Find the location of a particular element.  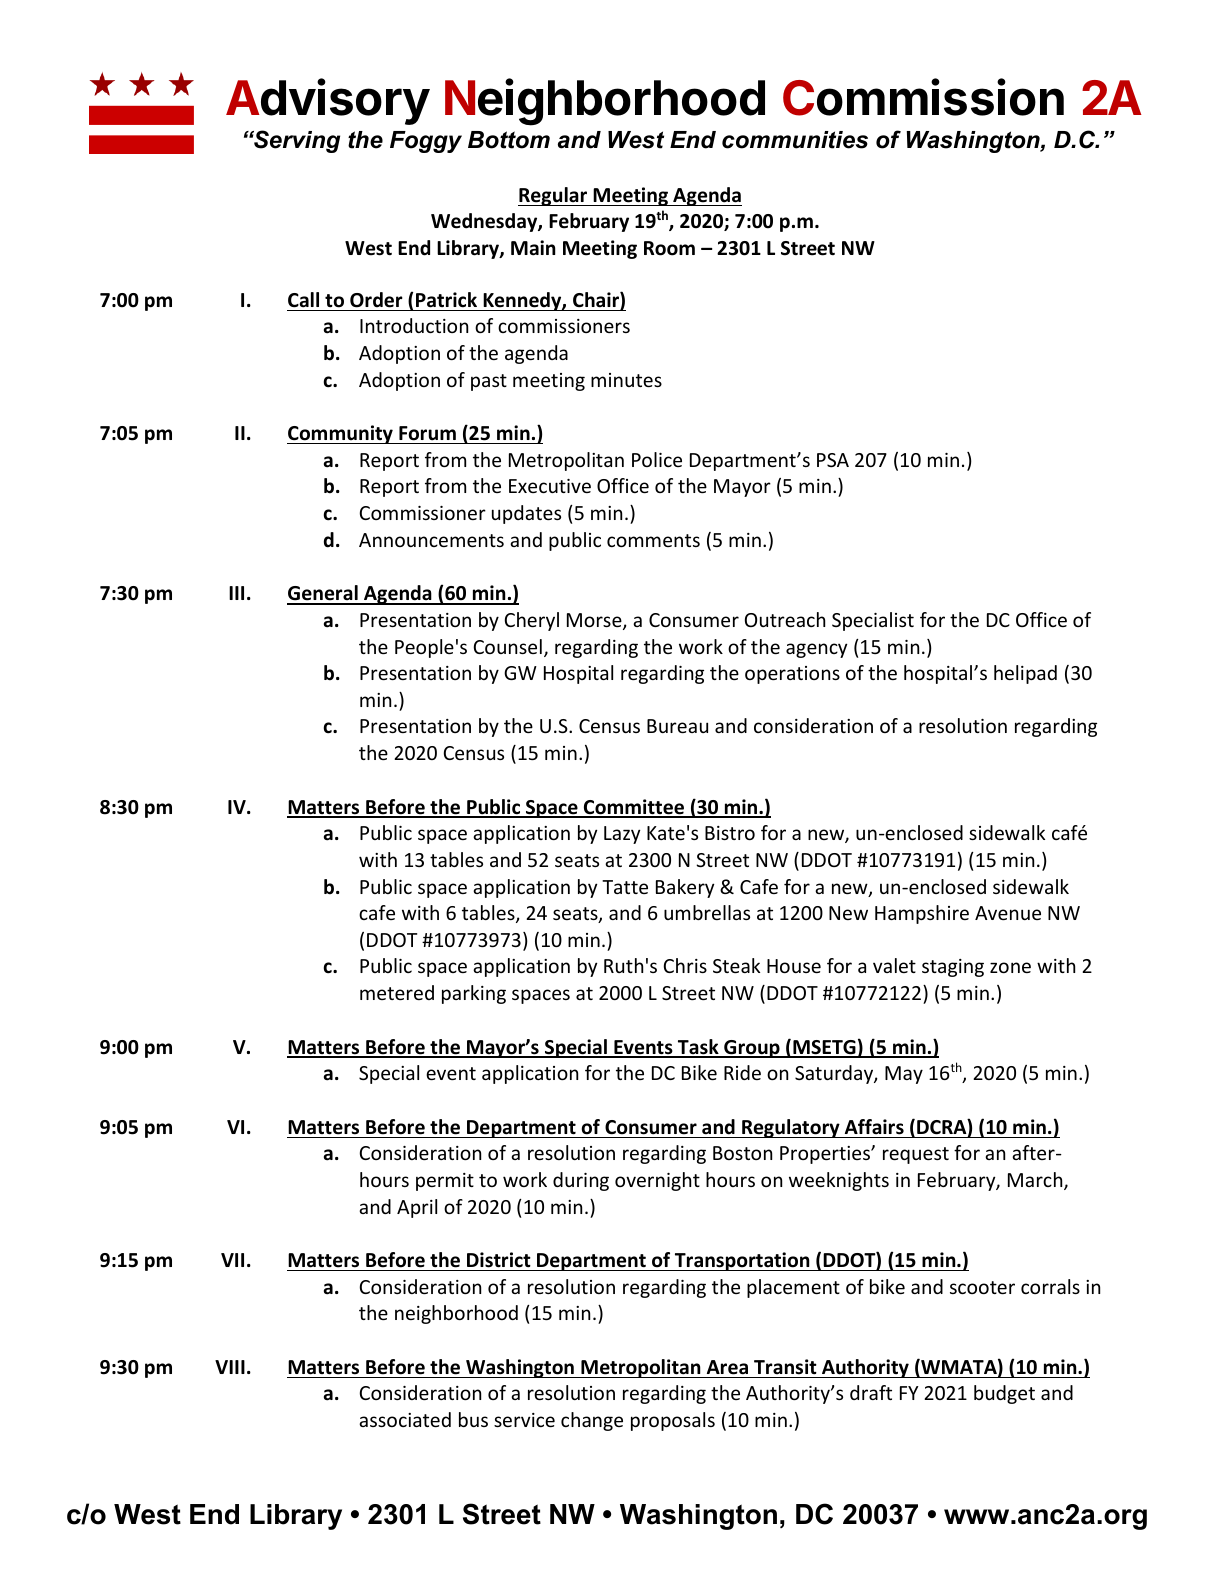

associated is located at coordinates (405, 1419).
